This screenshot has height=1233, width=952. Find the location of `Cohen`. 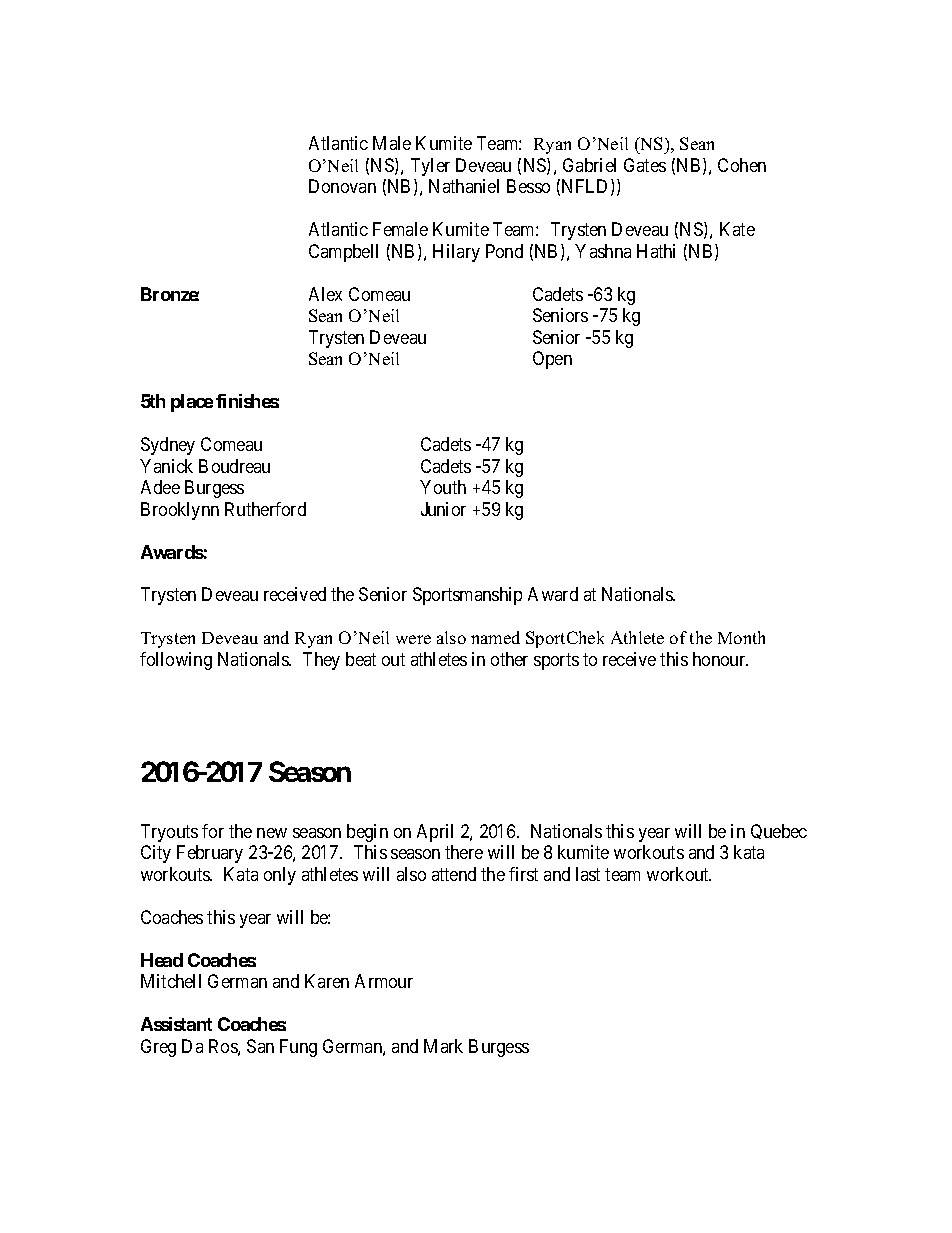

Cohen is located at coordinates (742, 165).
